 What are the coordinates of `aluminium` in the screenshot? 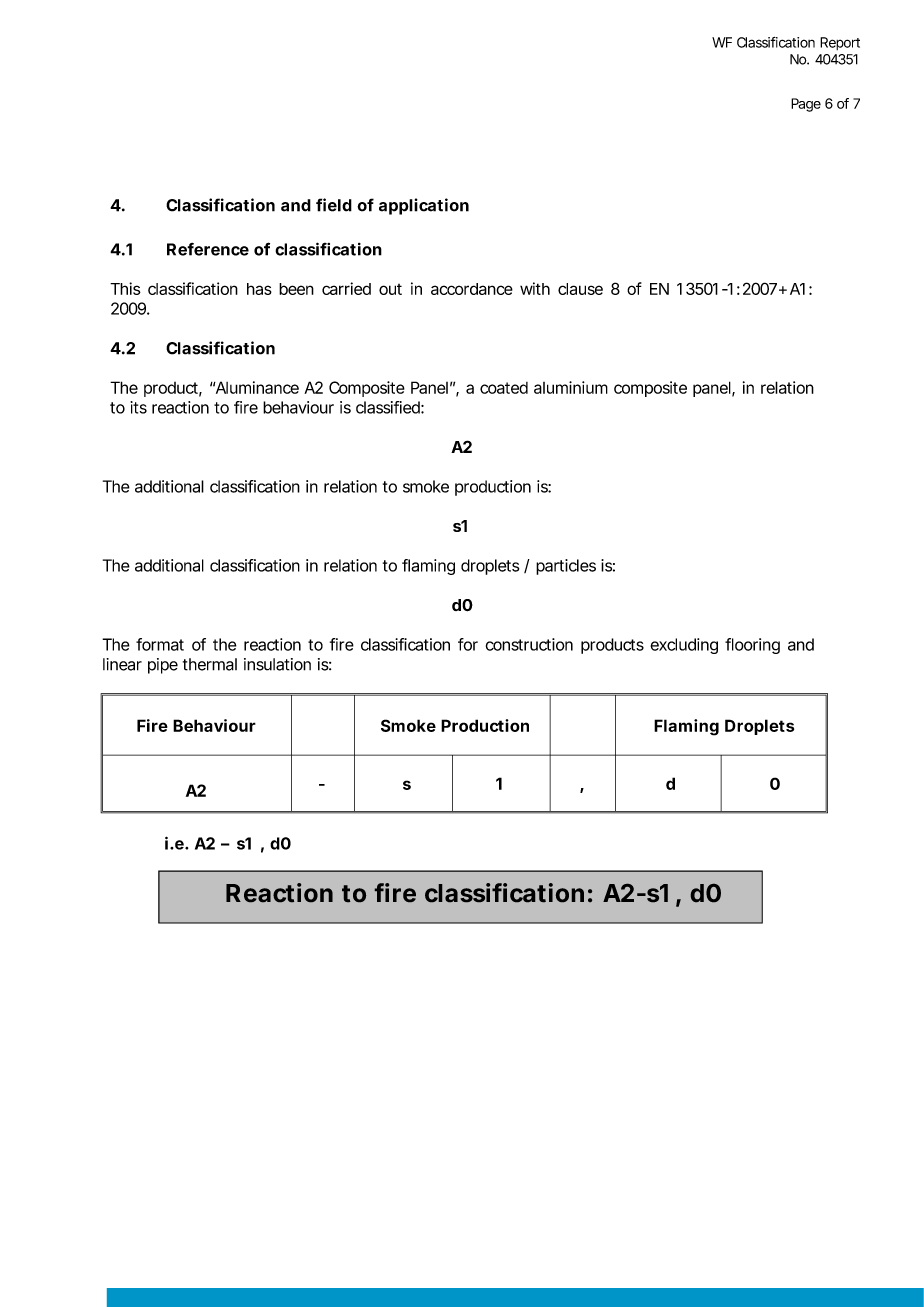 It's located at (571, 387).
